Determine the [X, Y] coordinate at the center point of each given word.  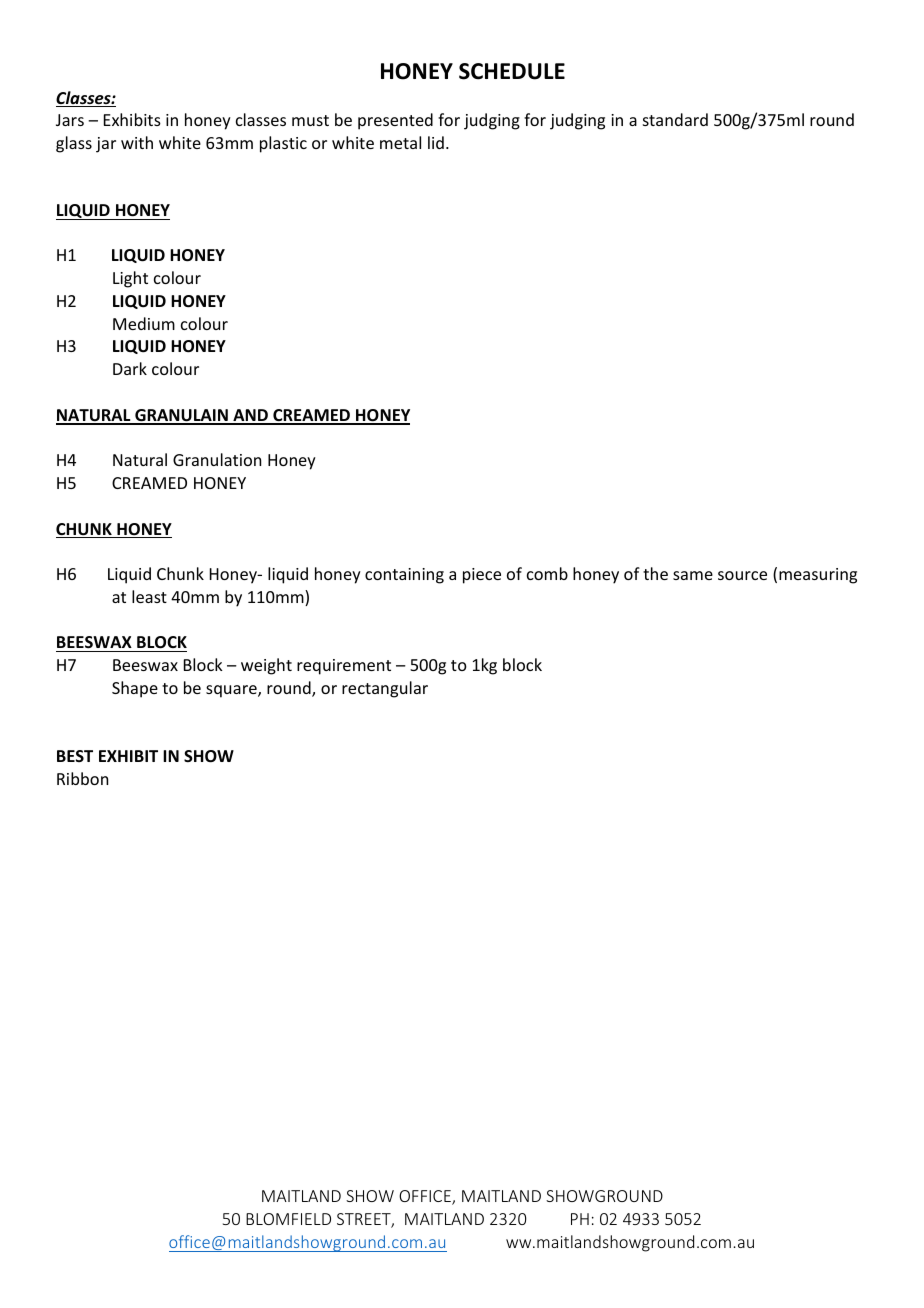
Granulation [217, 459]
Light [130, 279]
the [655, 573]
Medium [144, 323]
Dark [130, 368]
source [742, 575]
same [693, 575]
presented [395, 121]
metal [400, 142]
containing [404, 576]
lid [436, 142]
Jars [70, 120]
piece [482, 576]
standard [675, 119]
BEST [75, 756]
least [149, 596]
